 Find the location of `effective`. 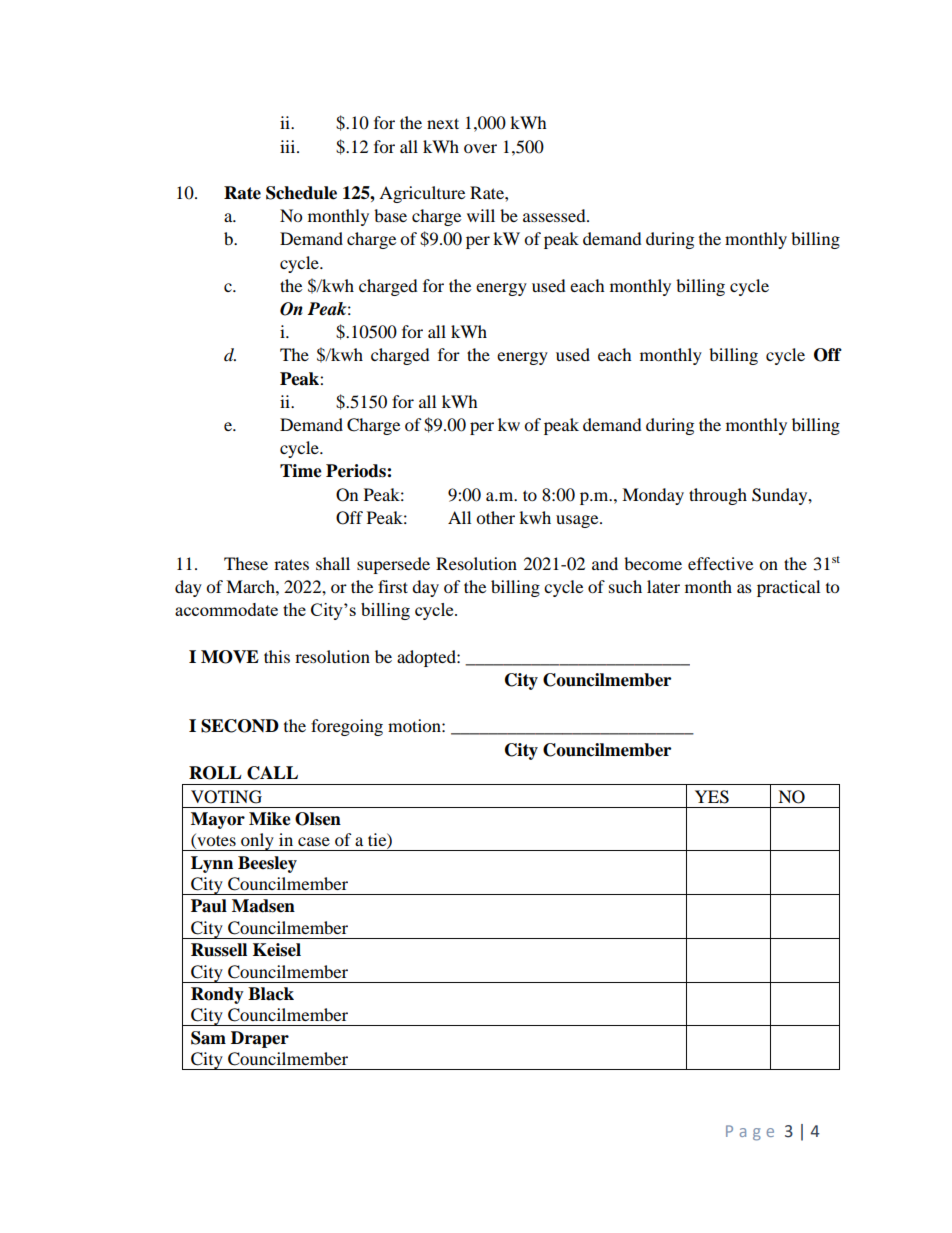

effective is located at coordinates (720, 563).
